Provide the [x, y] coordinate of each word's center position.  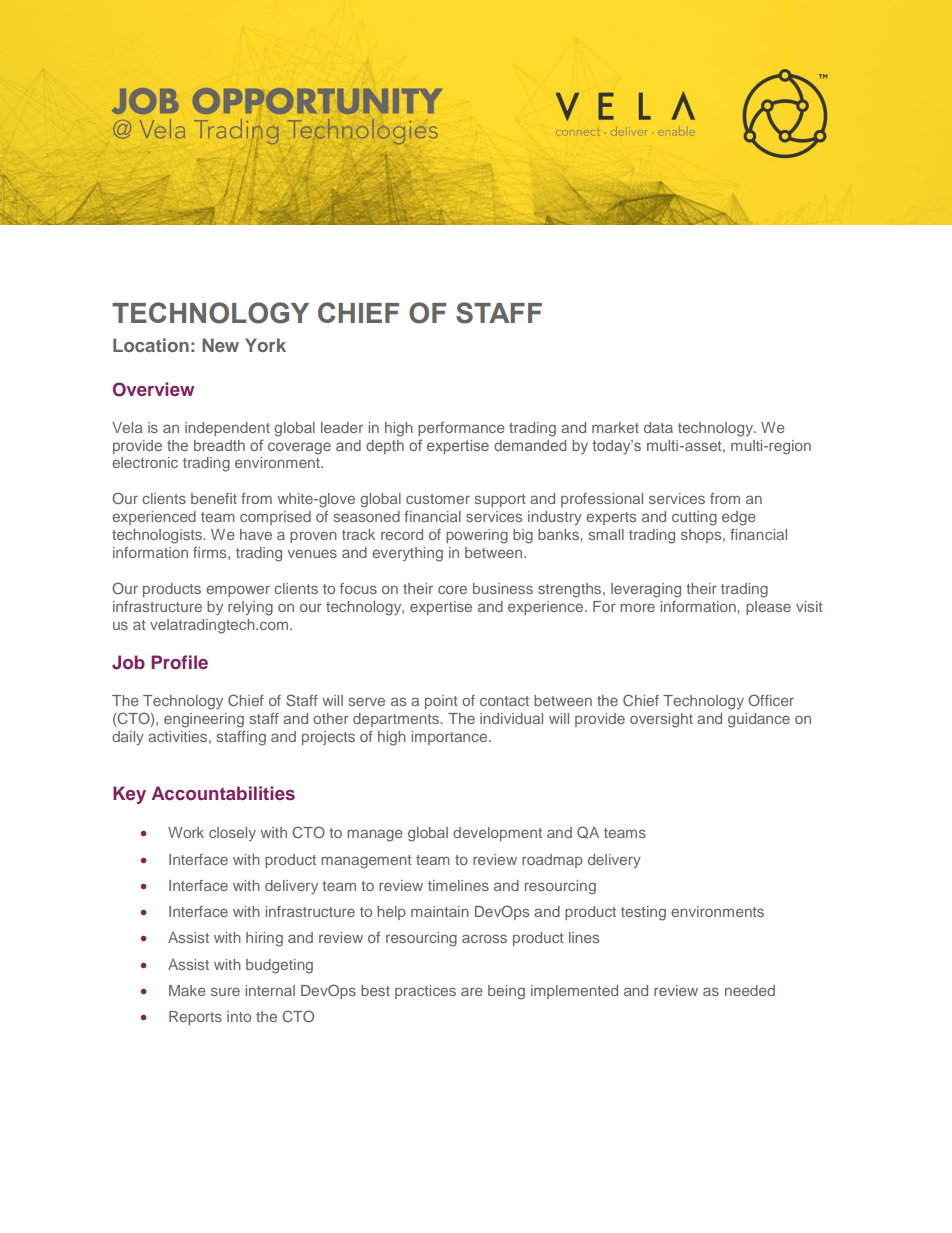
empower [238, 591]
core [452, 589]
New [220, 345]
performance [461, 429]
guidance [759, 720]
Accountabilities [223, 793]
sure [225, 991]
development [497, 834]
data [658, 427]
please [768, 608]
